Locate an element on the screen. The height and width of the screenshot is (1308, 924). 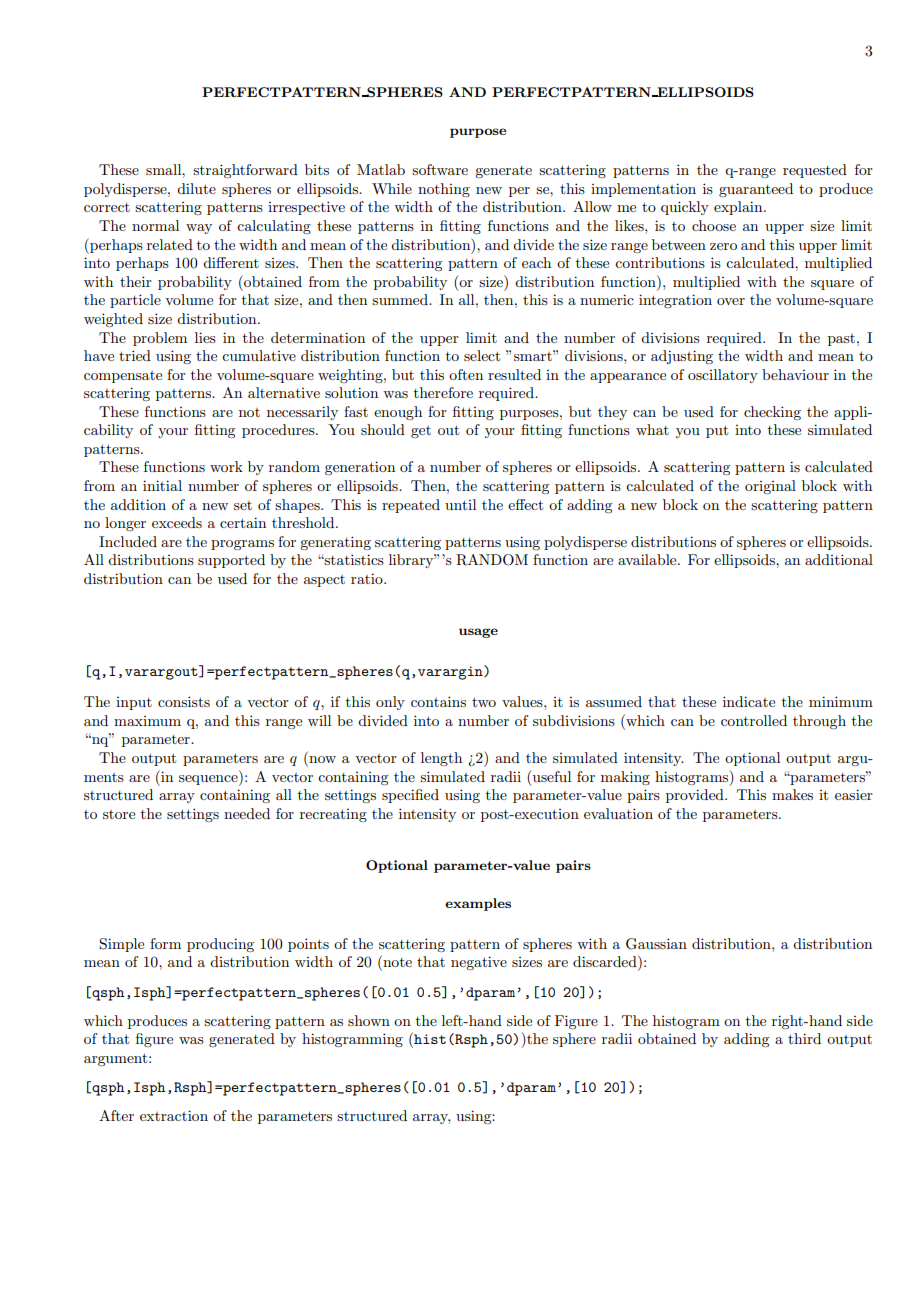
third is located at coordinates (804, 1038).
